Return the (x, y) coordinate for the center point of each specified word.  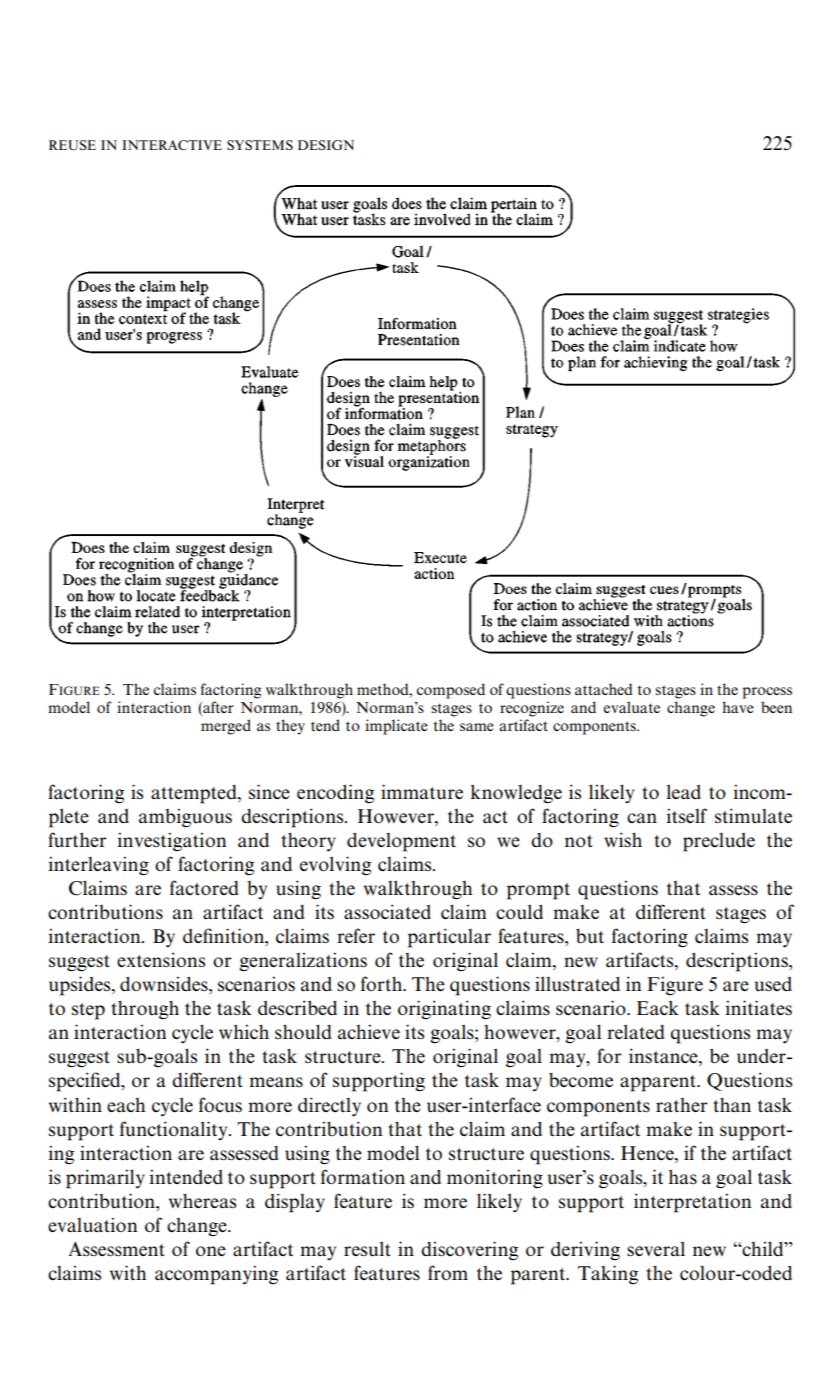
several (656, 1249)
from (448, 1272)
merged (226, 727)
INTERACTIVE (172, 145)
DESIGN (326, 145)
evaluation (92, 1225)
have (738, 707)
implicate (396, 727)
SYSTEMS (260, 145)
